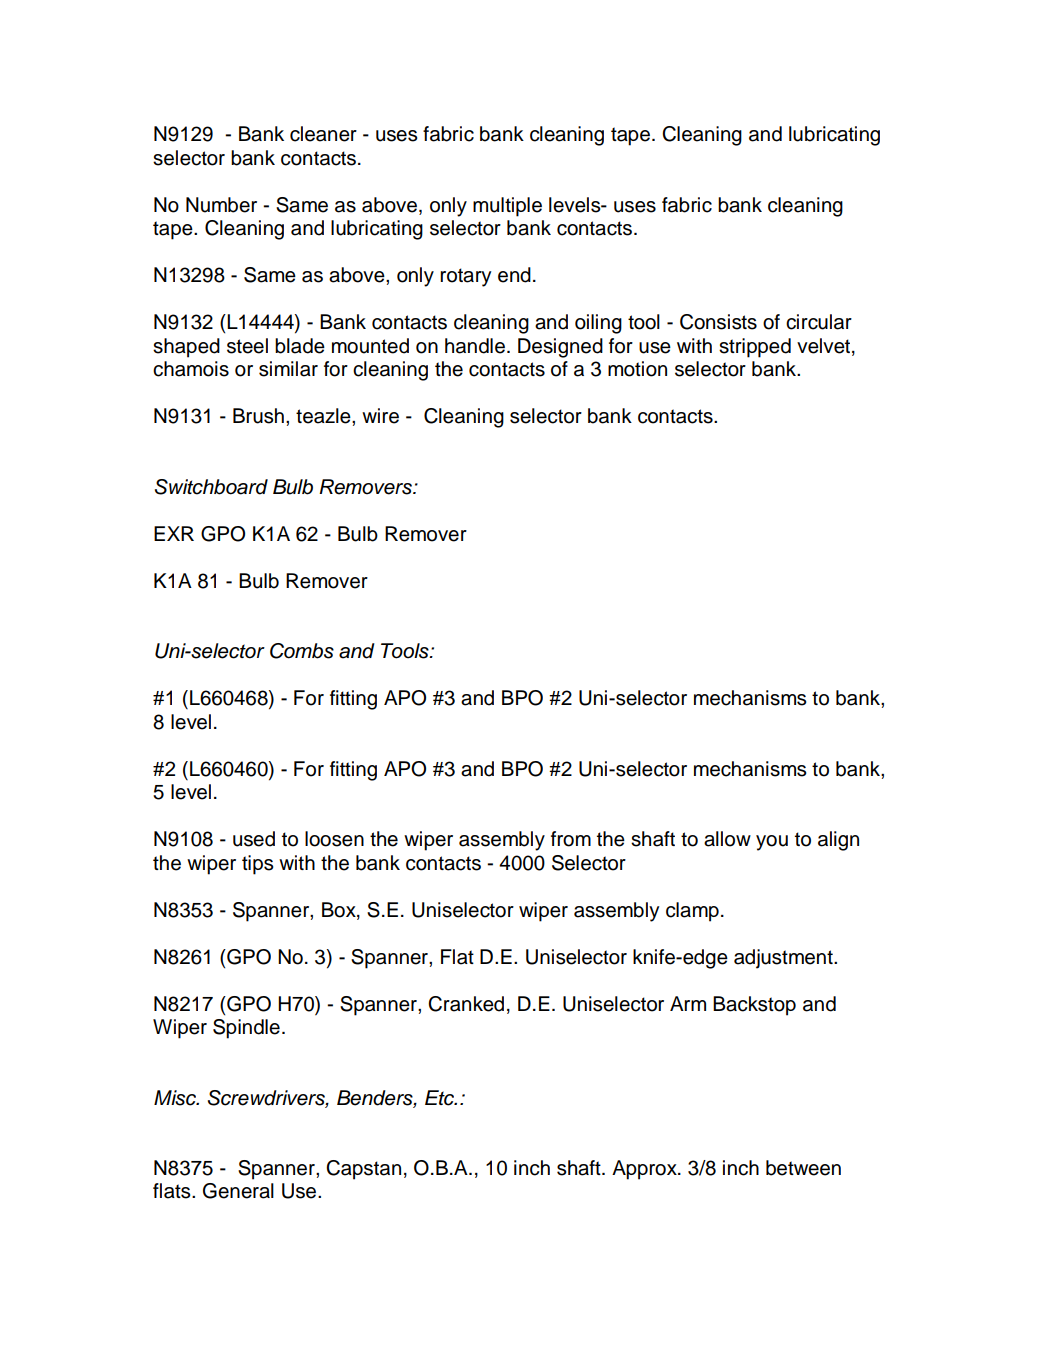 The height and width of the screenshot is (1348, 1042). Describe the element at coordinates (380, 416) in the screenshot. I see `wire` at that location.
